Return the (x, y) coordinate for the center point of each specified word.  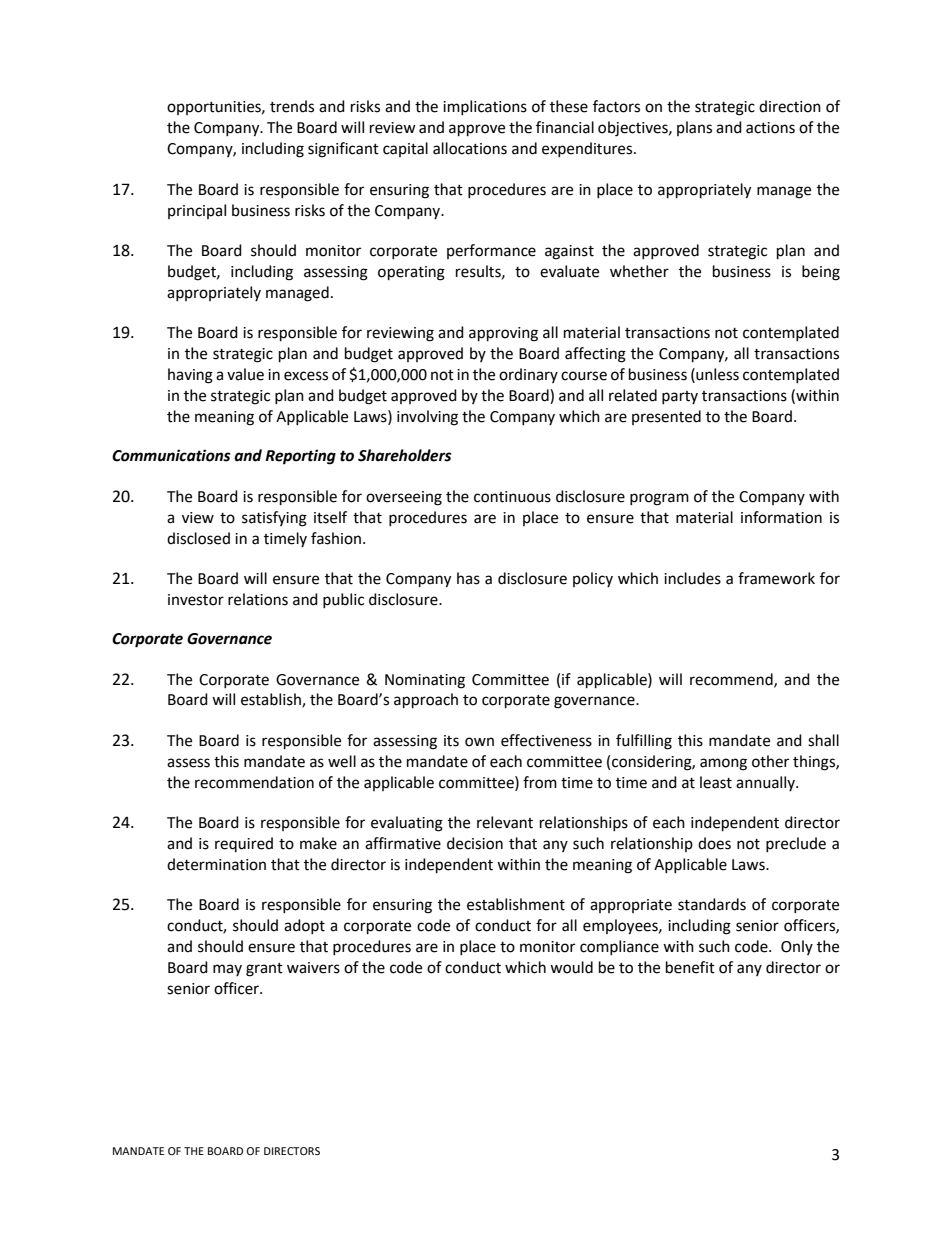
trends (292, 106)
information (781, 517)
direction (790, 106)
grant (264, 970)
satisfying (274, 519)
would (571, 967)
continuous (512, 497)
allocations (470, 148)
